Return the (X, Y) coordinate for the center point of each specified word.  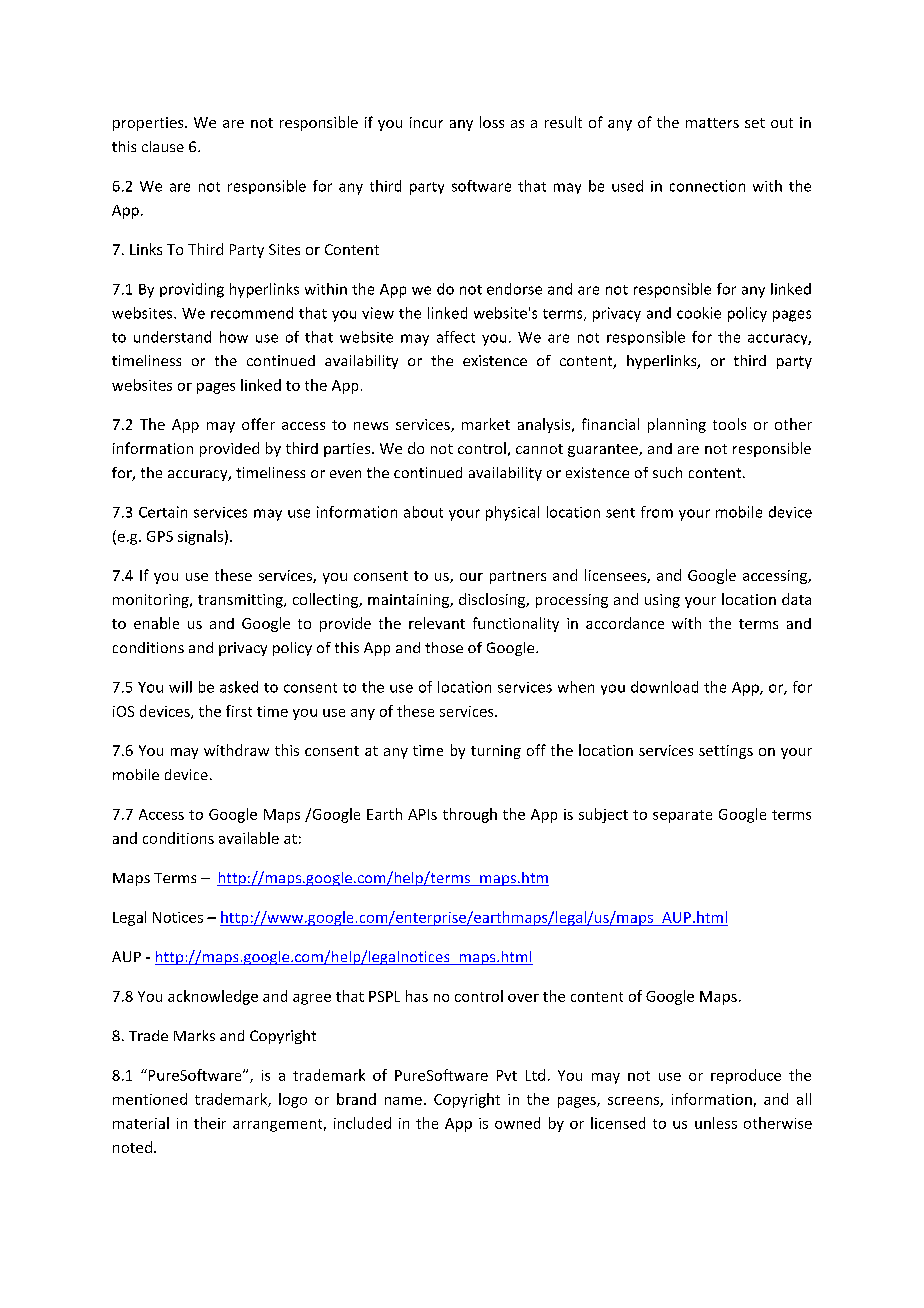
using (662, 601)
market (486, 424)
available (249, 838)
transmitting (241, 601)
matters (712, 123)
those (444, 647)
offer (258, 424)
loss (492, 122)
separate (682, 816)
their (210, 1123)
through (470, 815)
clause (163, 146)
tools (729, 424)
